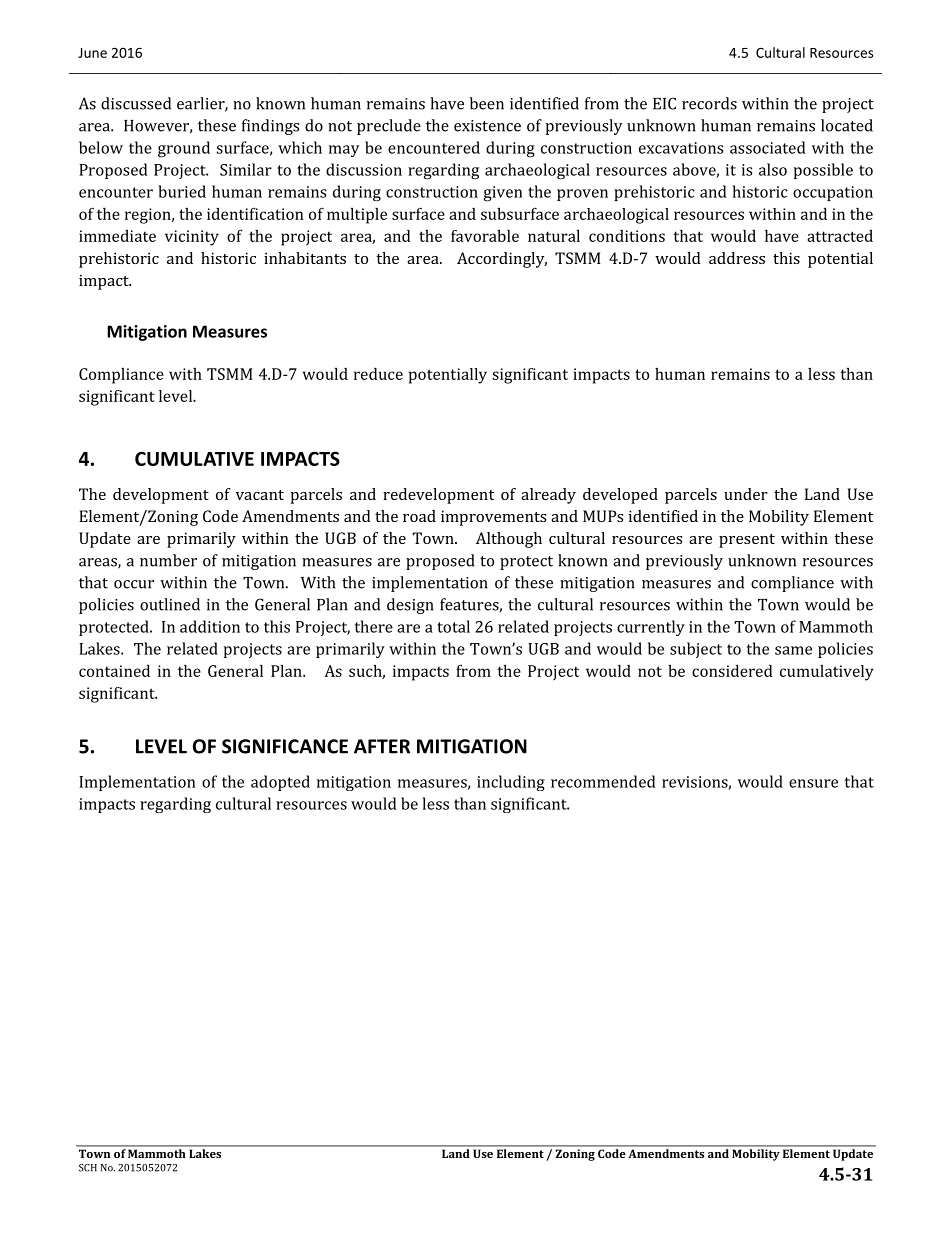  I want to click on AFTER, so click(382, 746).
